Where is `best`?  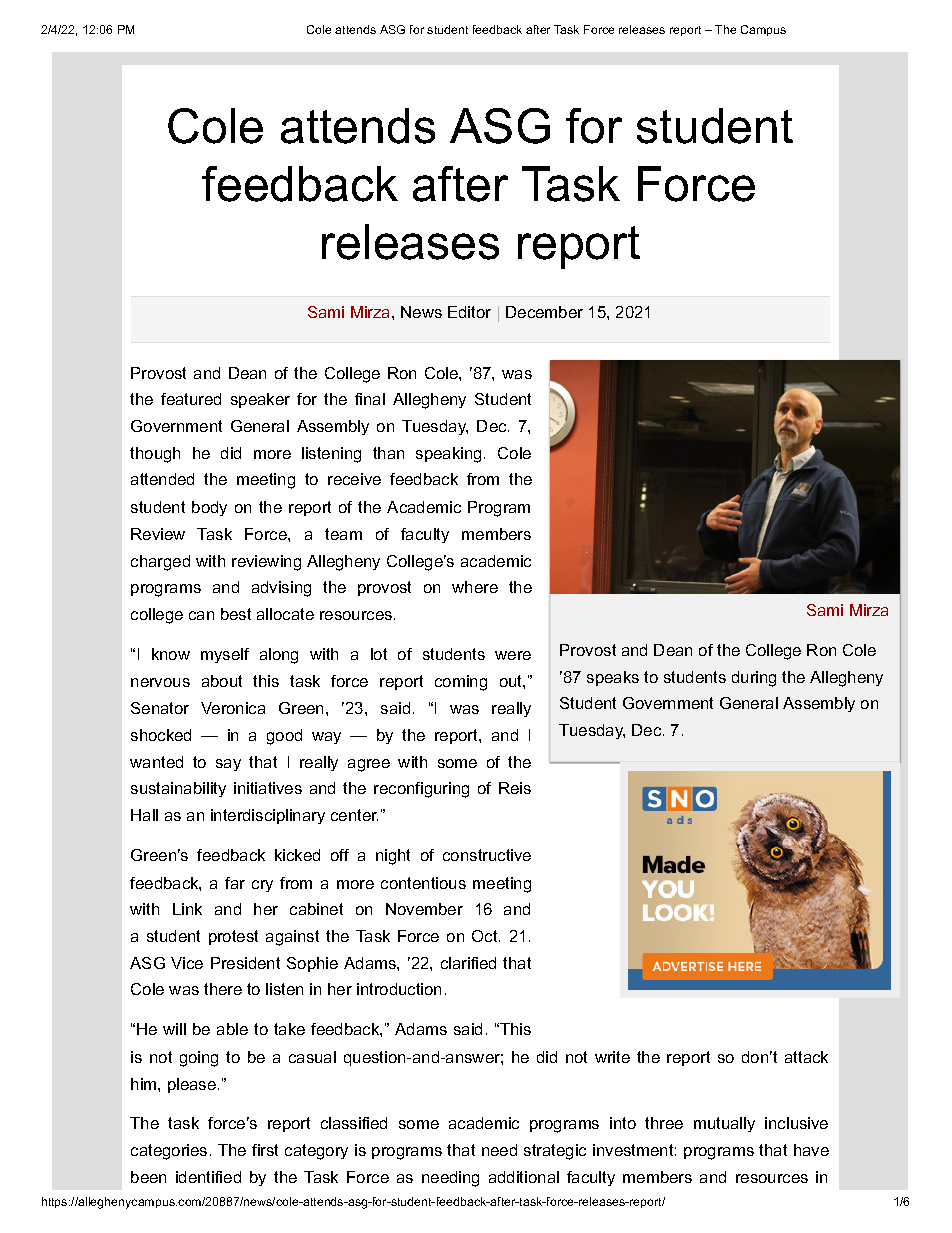 best is located at coordinates (236, 614).
